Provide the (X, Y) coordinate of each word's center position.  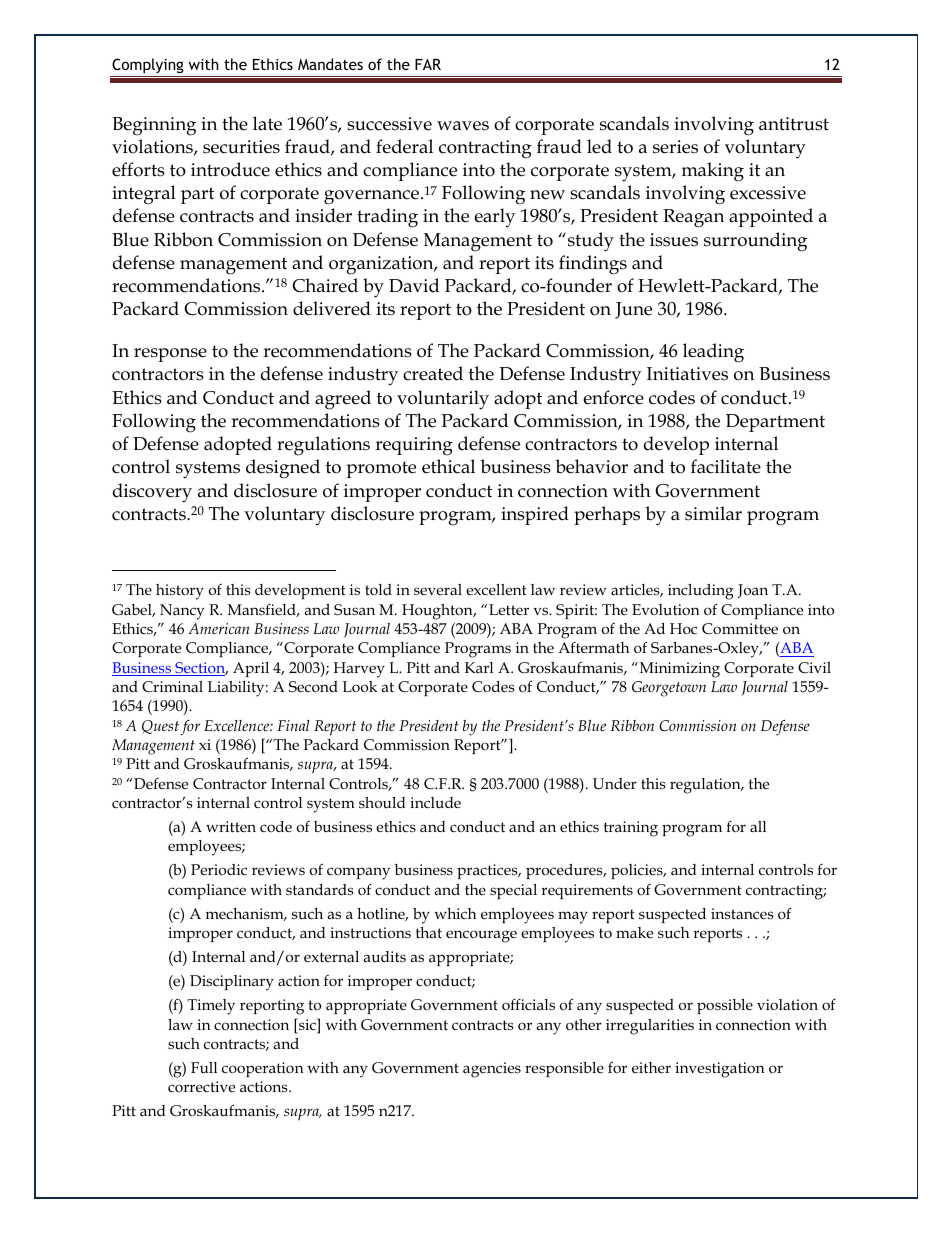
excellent (496, 589)
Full (204, 1067)
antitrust (794, 124)
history (180, 592)
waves (463, 126)
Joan (753, 591)
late (267, 123)
